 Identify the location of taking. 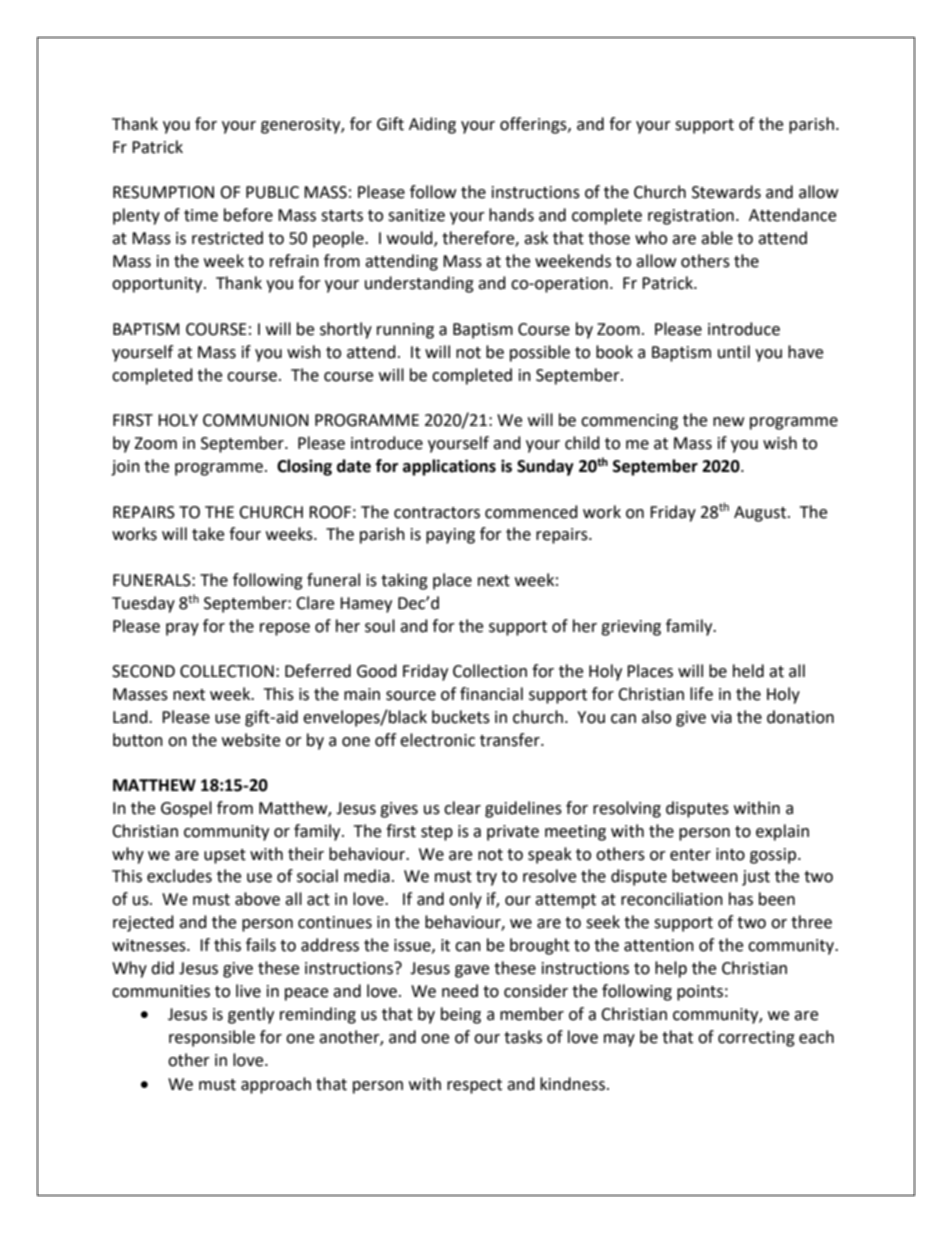
(404, 581).
